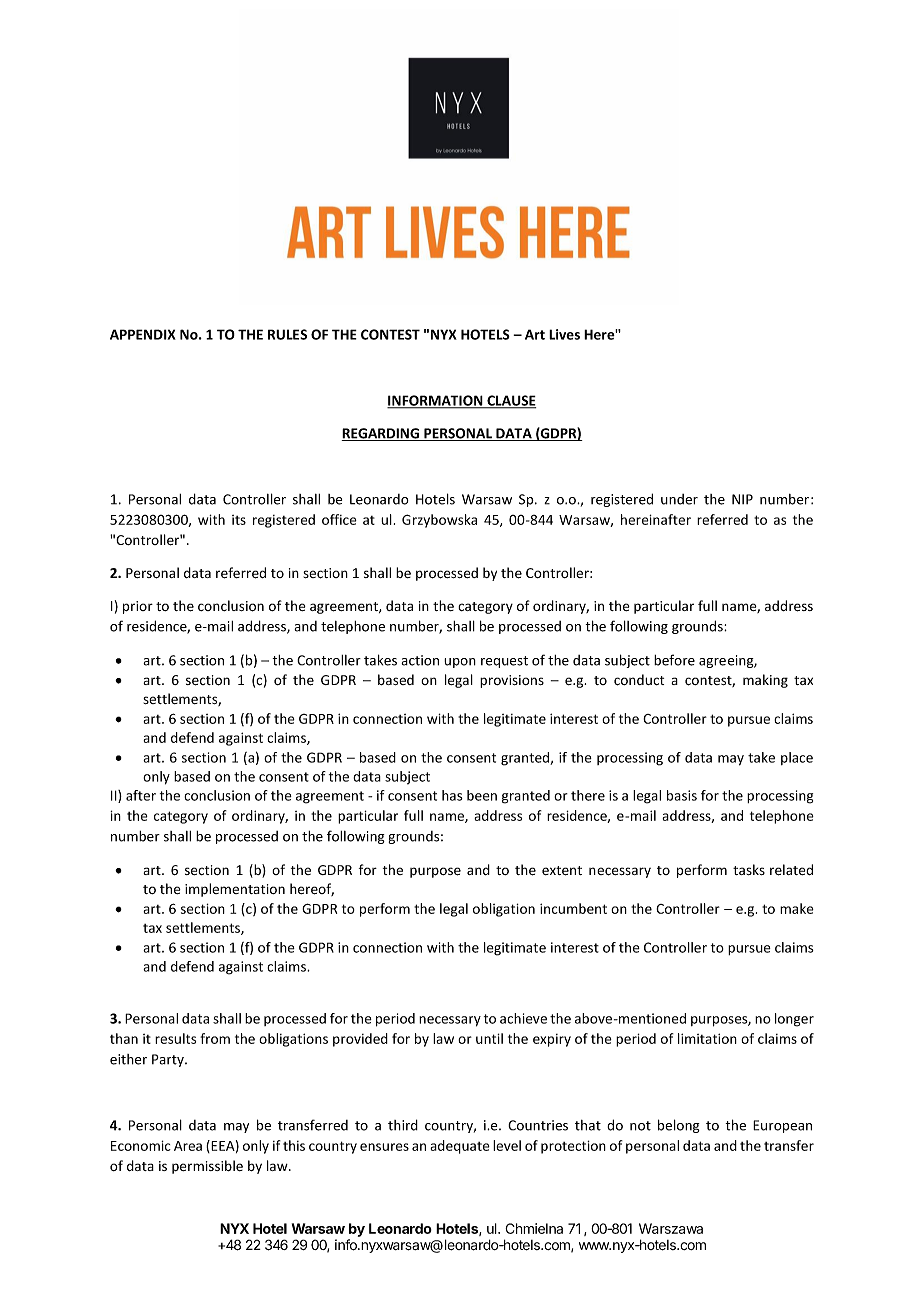 This screenshot has height=1308, width=924. I want to click on Area, so click(188, 1146).
